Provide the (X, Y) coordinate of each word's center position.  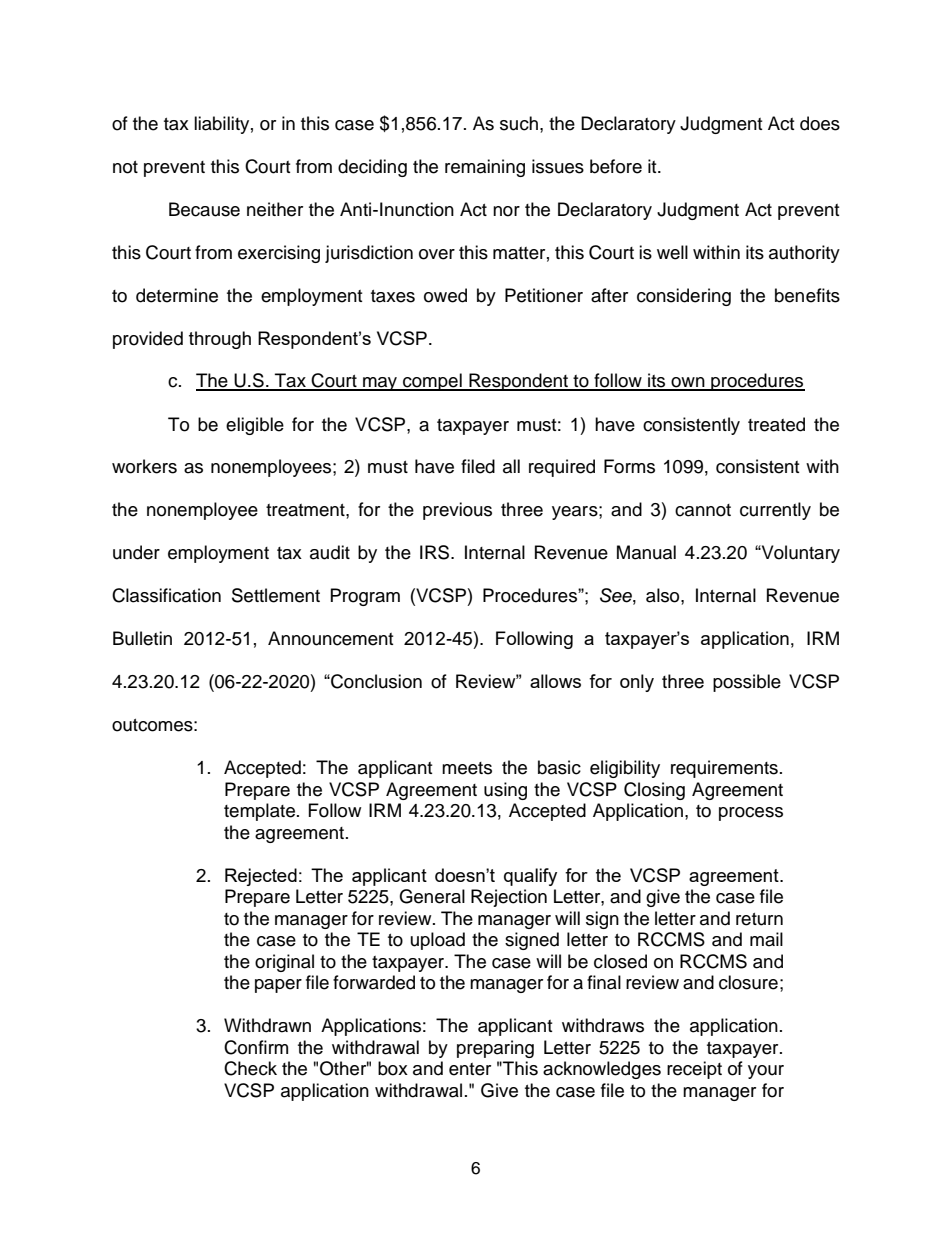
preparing (495, 1049)
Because (204, 209)
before (616, 166)
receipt (694, 1070)
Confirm (256, 1047)
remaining (485, 168)
